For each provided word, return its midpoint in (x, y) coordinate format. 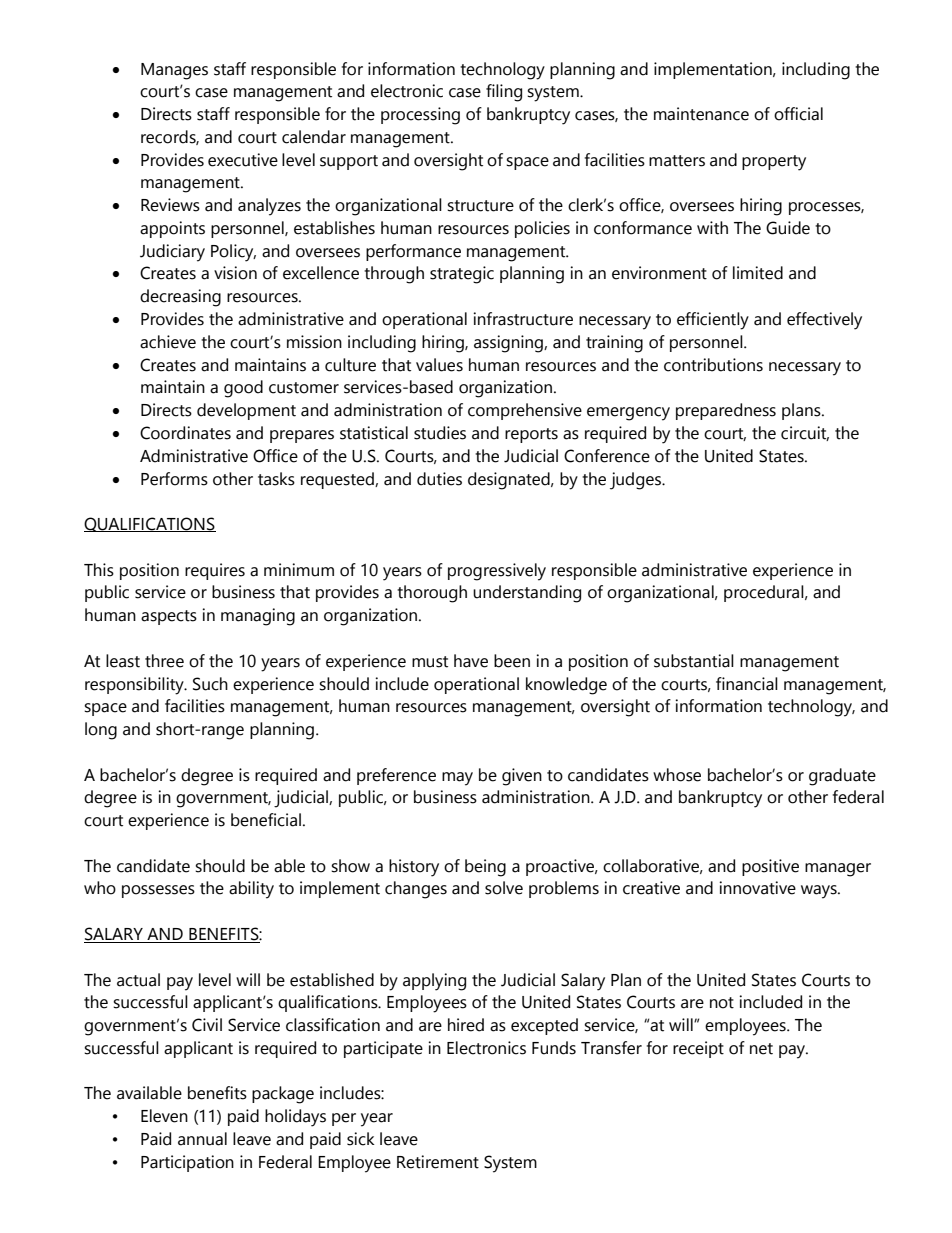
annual (202, 1139)
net (761, 1049)
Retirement (438, 1162)
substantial (694, 661)
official (798, 114)
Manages (174, 71)
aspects (169, 617)
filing (504, 93)
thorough (432, 594)
